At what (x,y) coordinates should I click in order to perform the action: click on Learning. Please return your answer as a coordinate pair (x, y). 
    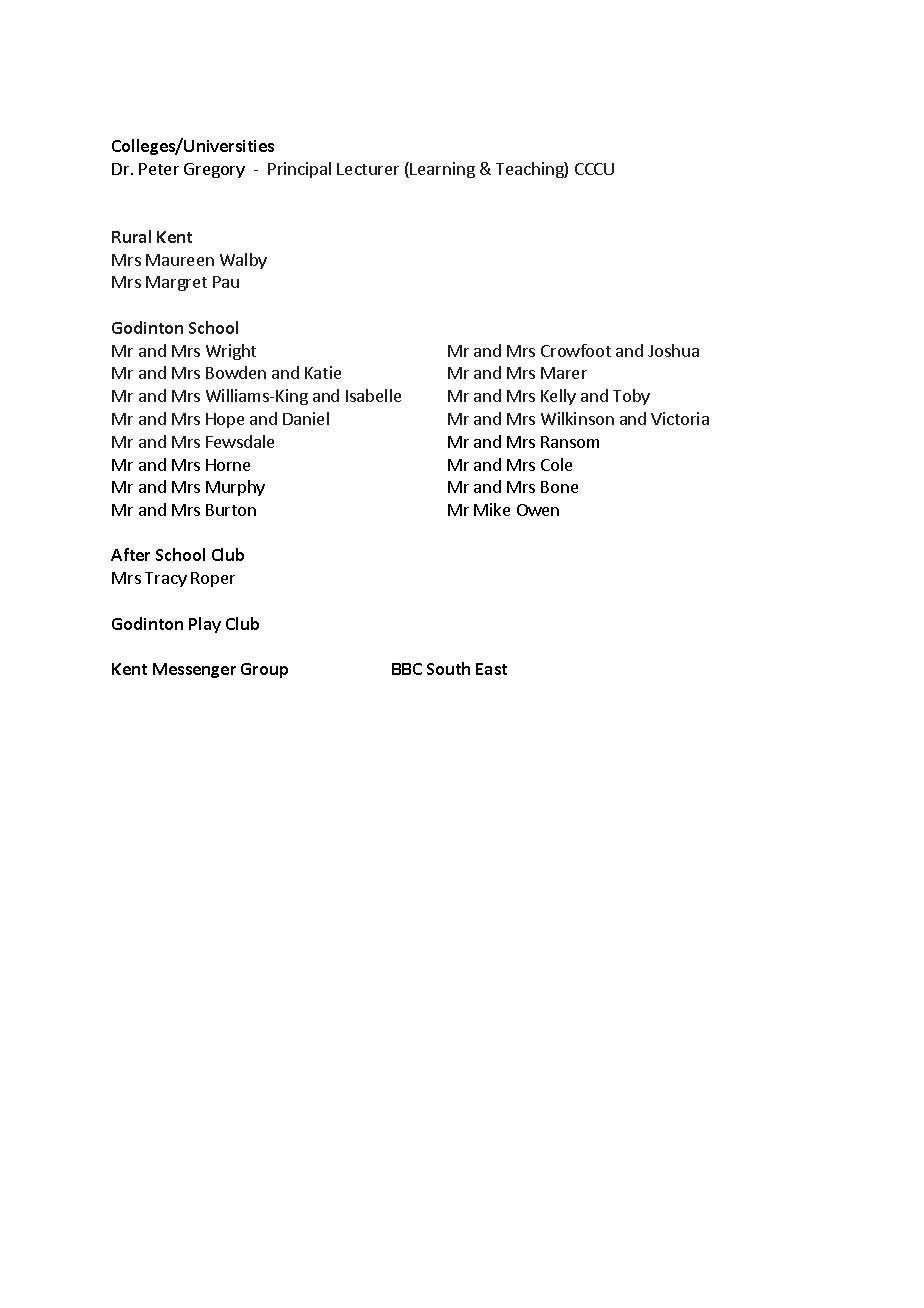
    Looking at the image, I should click on (442, 170).
